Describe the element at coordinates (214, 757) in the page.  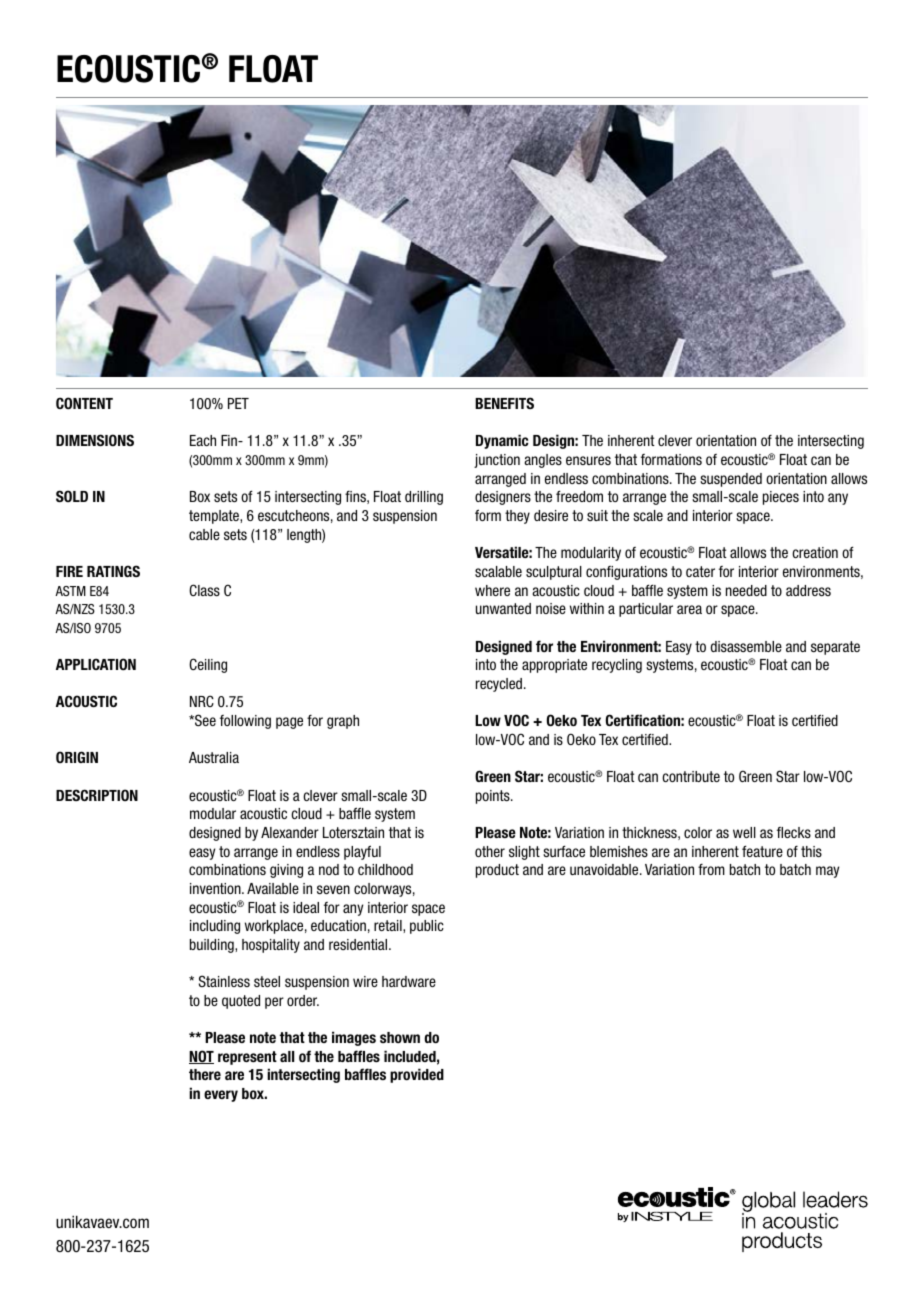
I see `Australia` at that location.
